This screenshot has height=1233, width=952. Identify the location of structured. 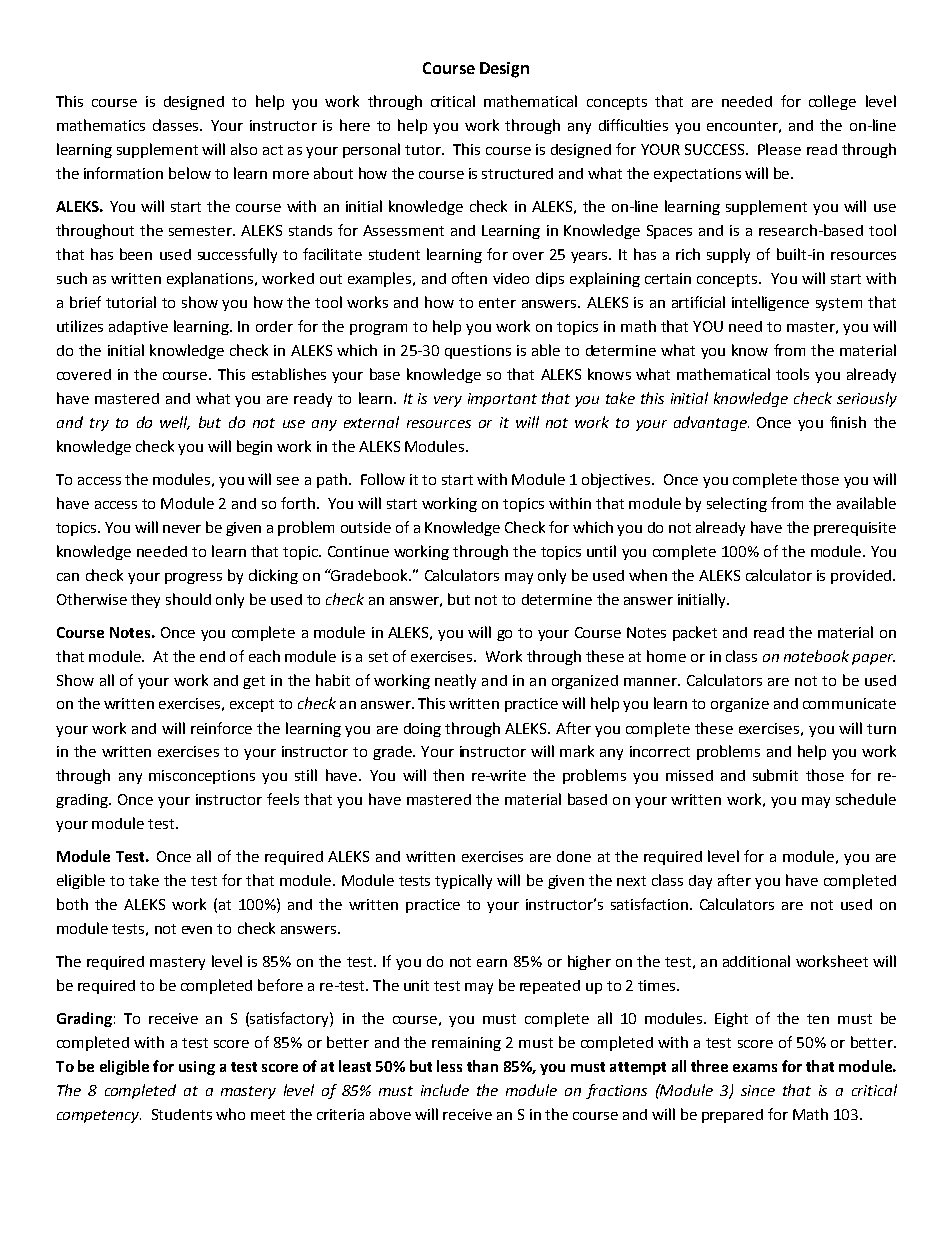
(517, 173).
